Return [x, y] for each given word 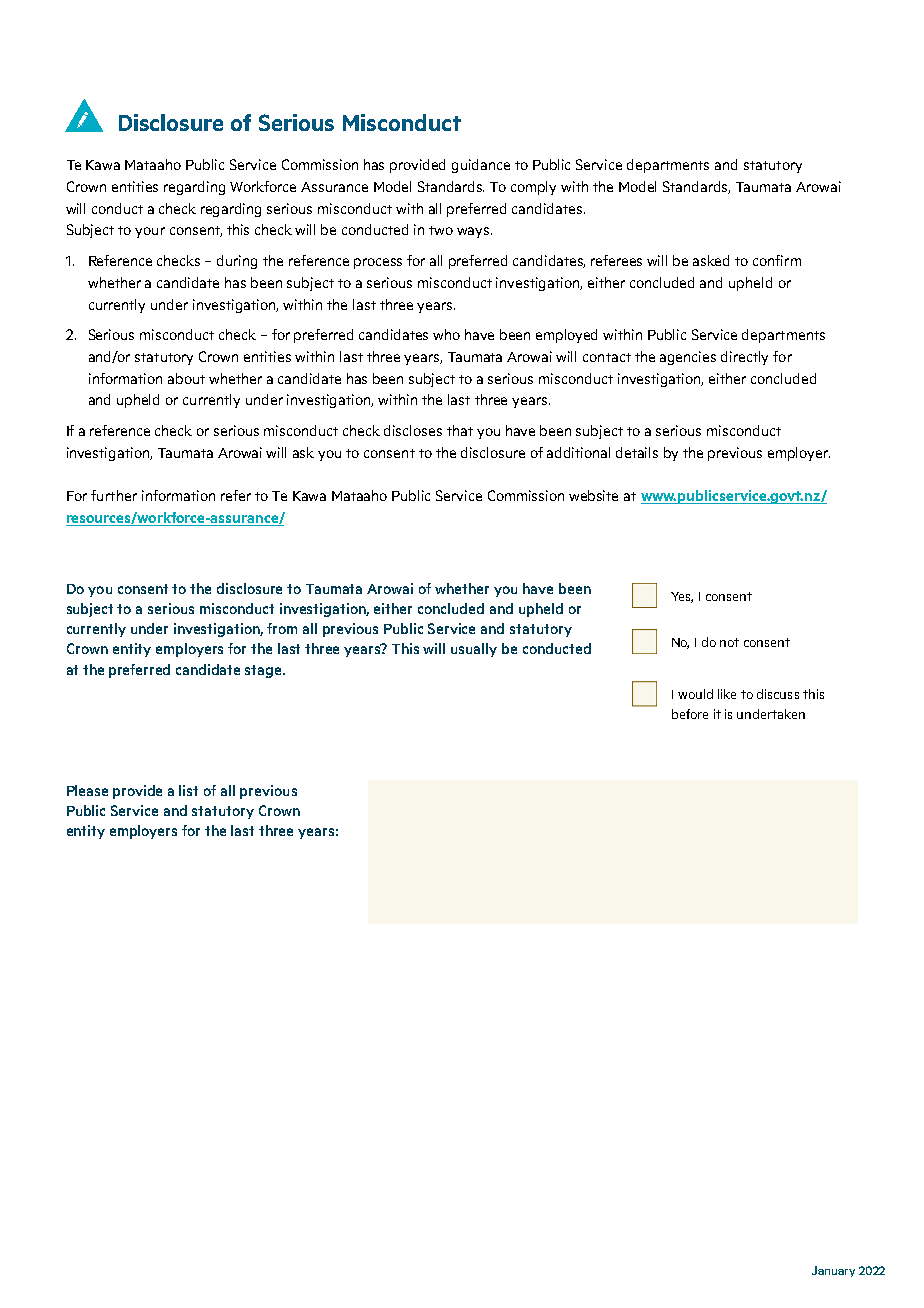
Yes [682, 597]
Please [87, 790]
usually [474, 650]
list [188, 790]
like [727, 694]
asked [711, 260]
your [150, 232]
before [690, 714]
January [833, 1271]
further [114, 495]
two [441, 230]
